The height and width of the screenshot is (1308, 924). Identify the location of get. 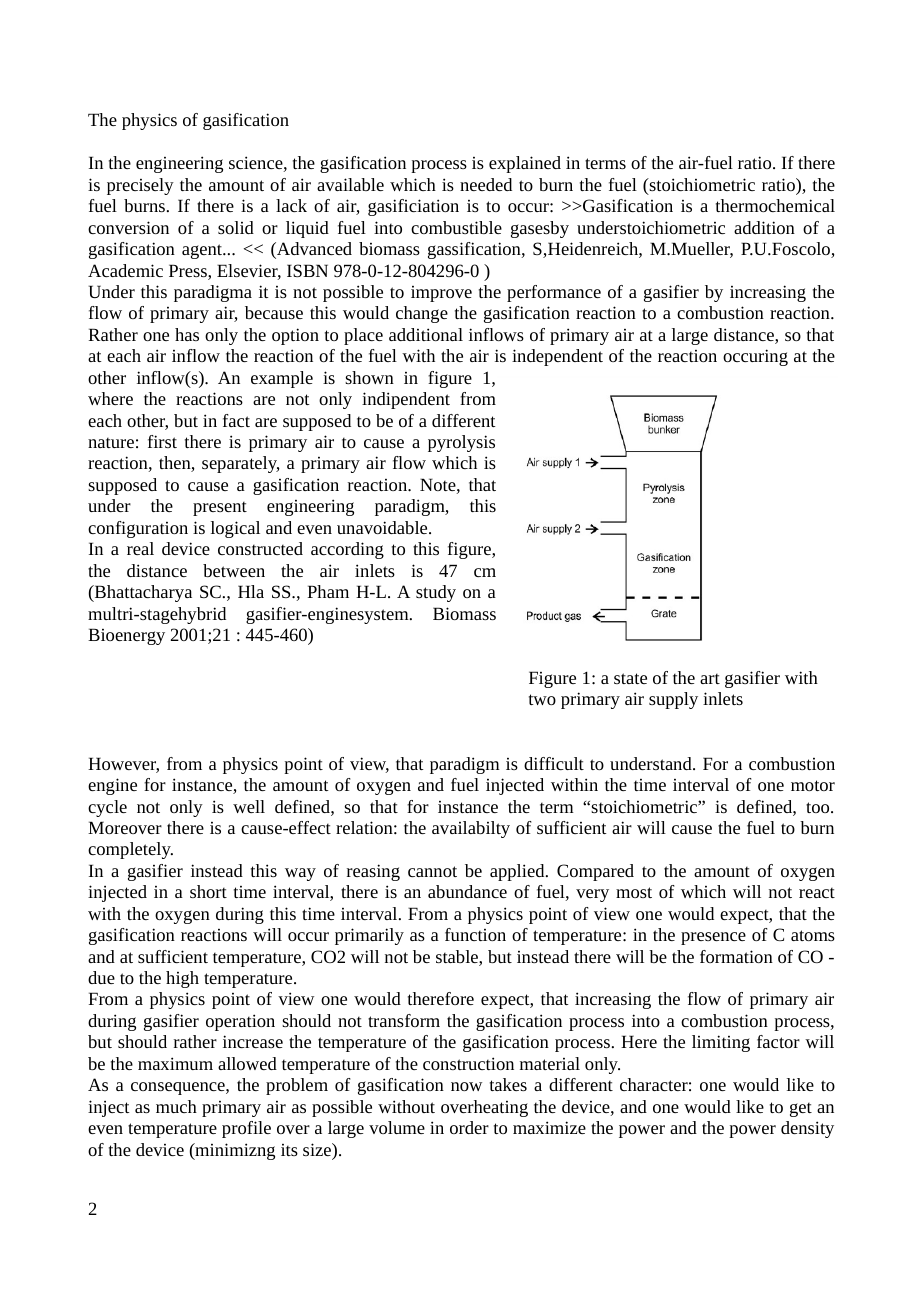
(801, 1109).
